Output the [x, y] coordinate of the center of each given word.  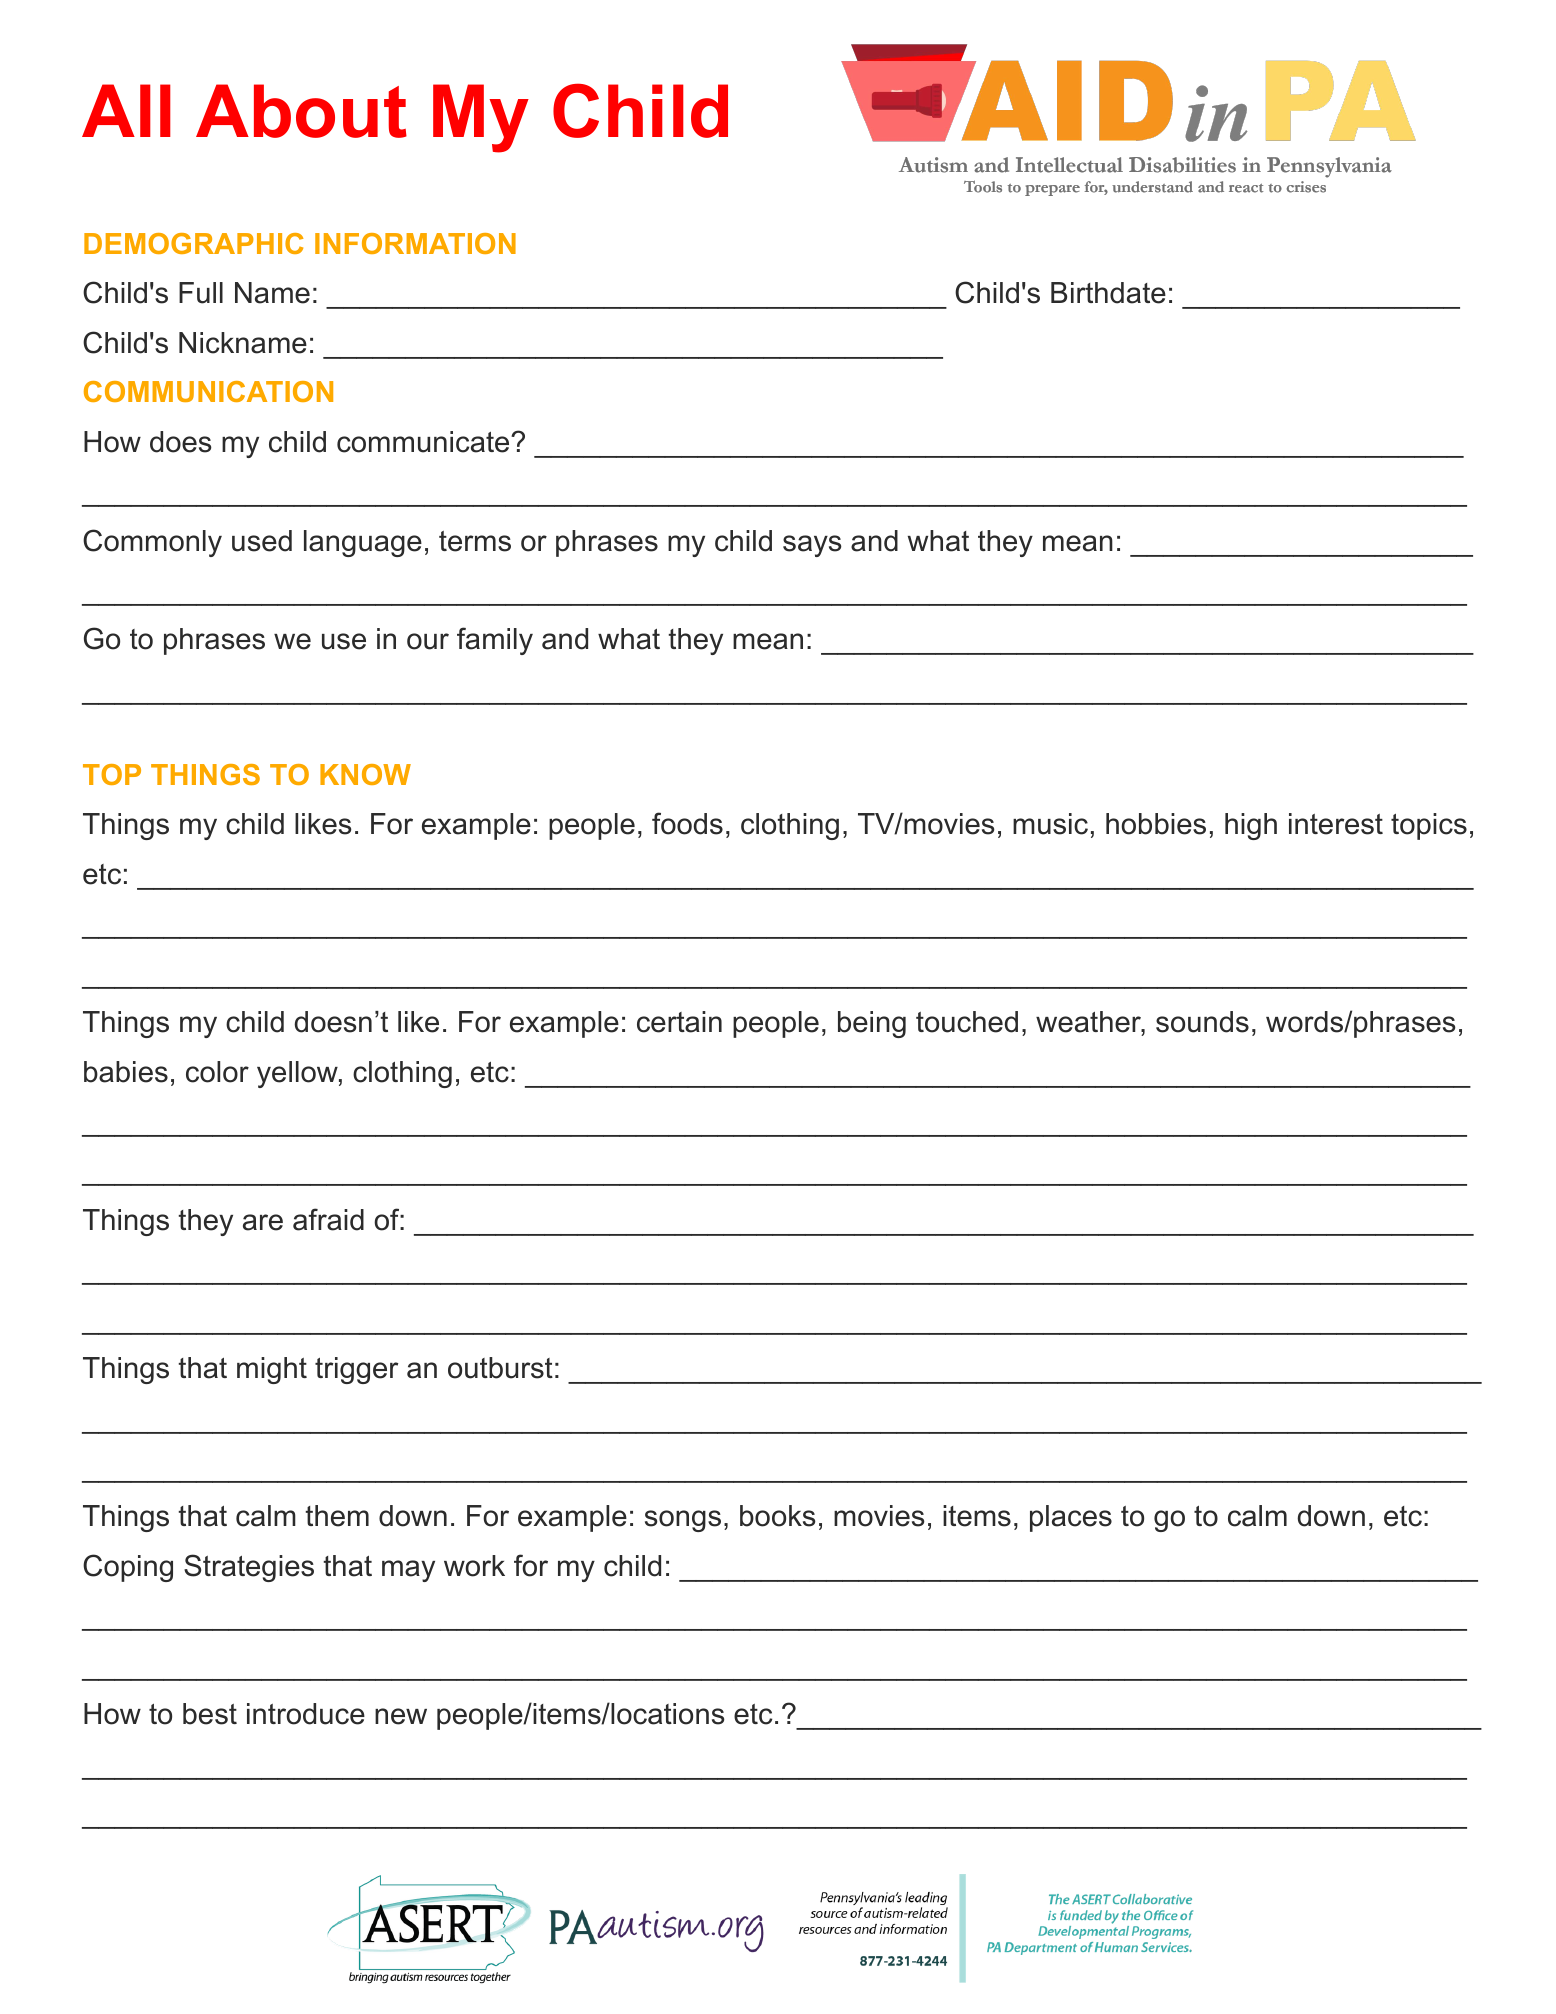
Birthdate [1108, 293]
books [778, 1516]
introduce [306, 1714]
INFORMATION [415, 243]
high [1251, 826]
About [301, 111]
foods [687, 823]
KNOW [365, 774]
